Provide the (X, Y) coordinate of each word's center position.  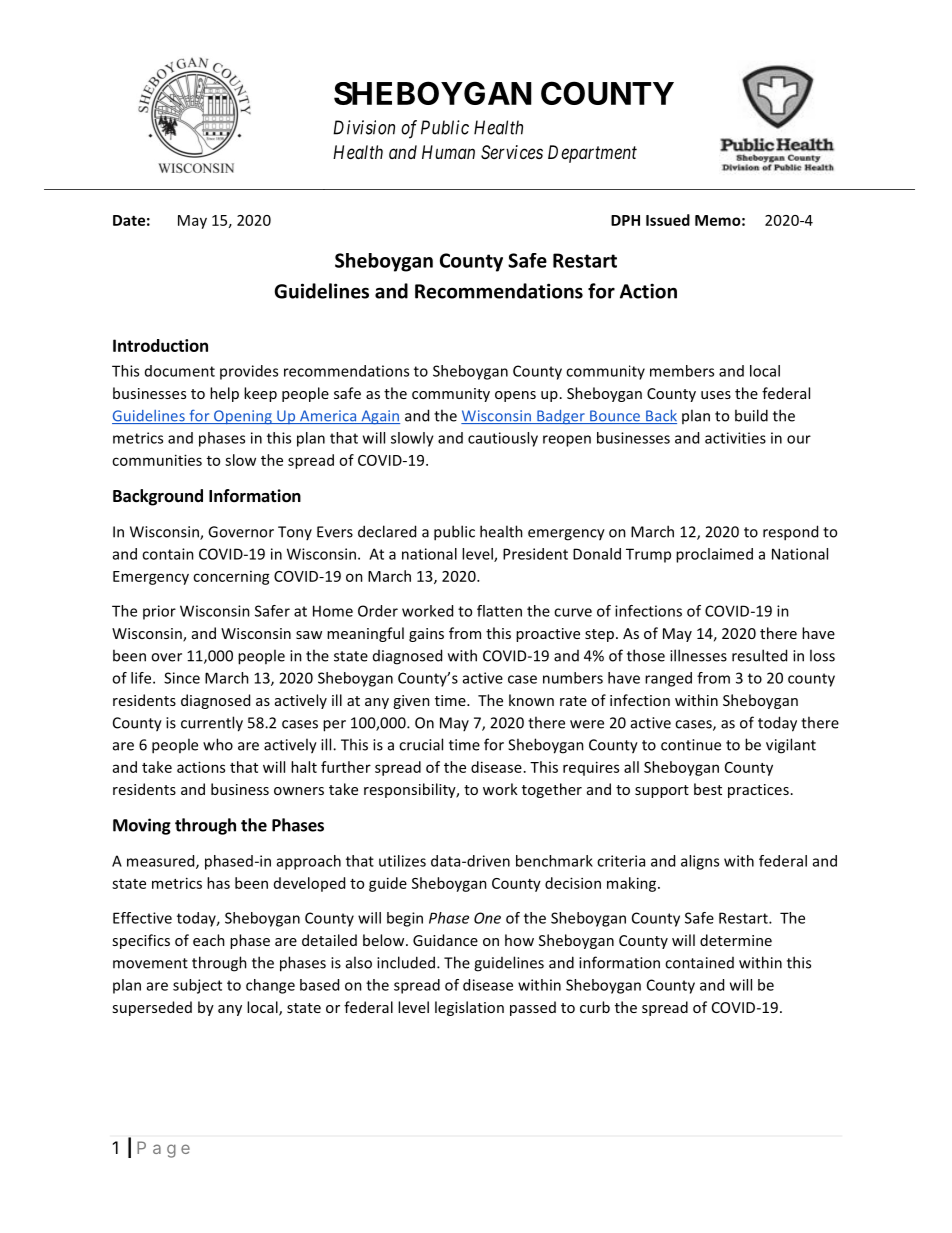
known (531, 700)
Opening (243, 417)
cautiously (503, 439)
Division (364, 127)
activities (735, 438)
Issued (668, 220)
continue (691, 745)
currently (212, 724)
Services (512, 152)
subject (197, 986)
